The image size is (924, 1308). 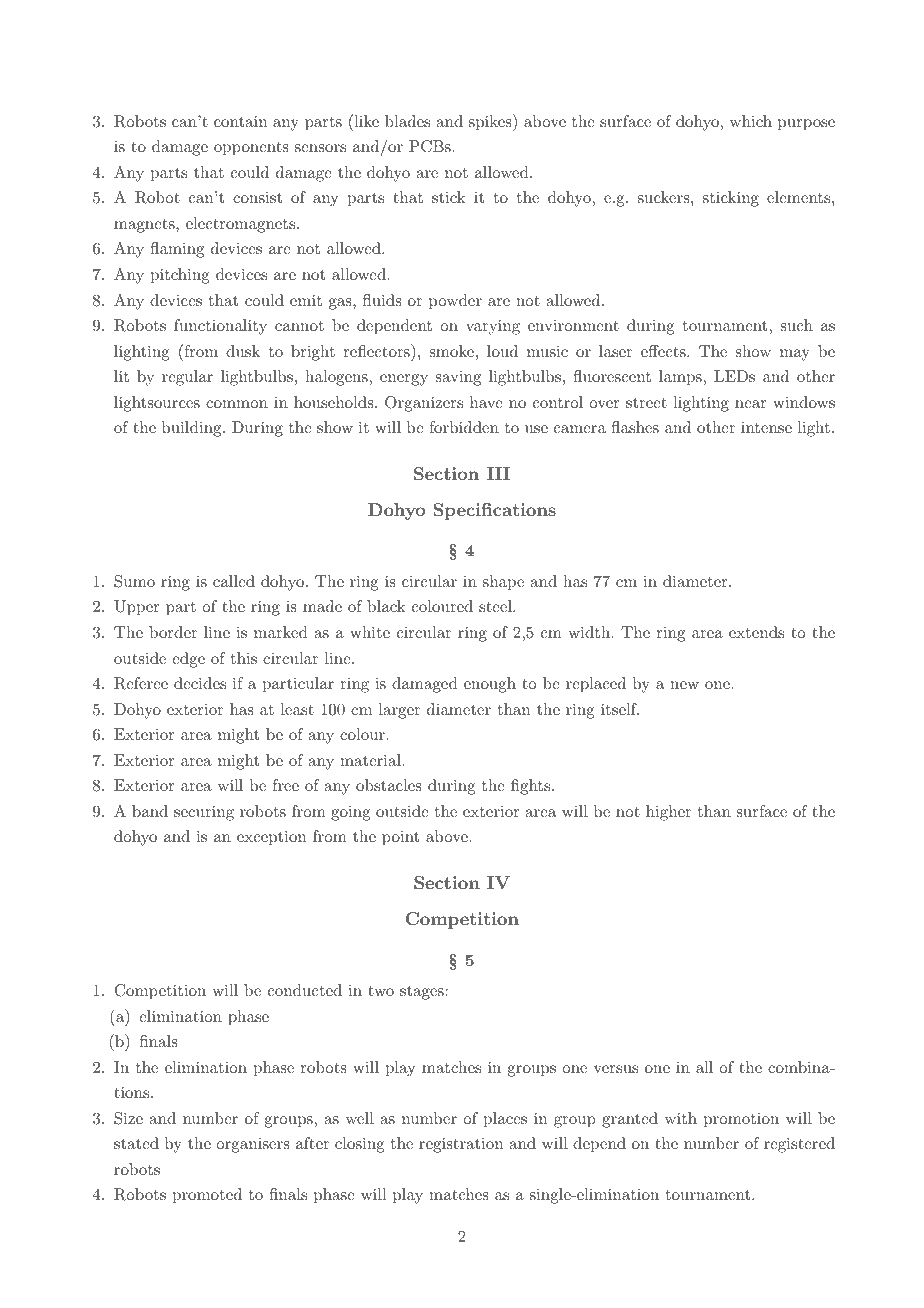 What do you see at coordinates (741, 1120) in the document?
I see `promotion` at bounding box center [741, 1120].
